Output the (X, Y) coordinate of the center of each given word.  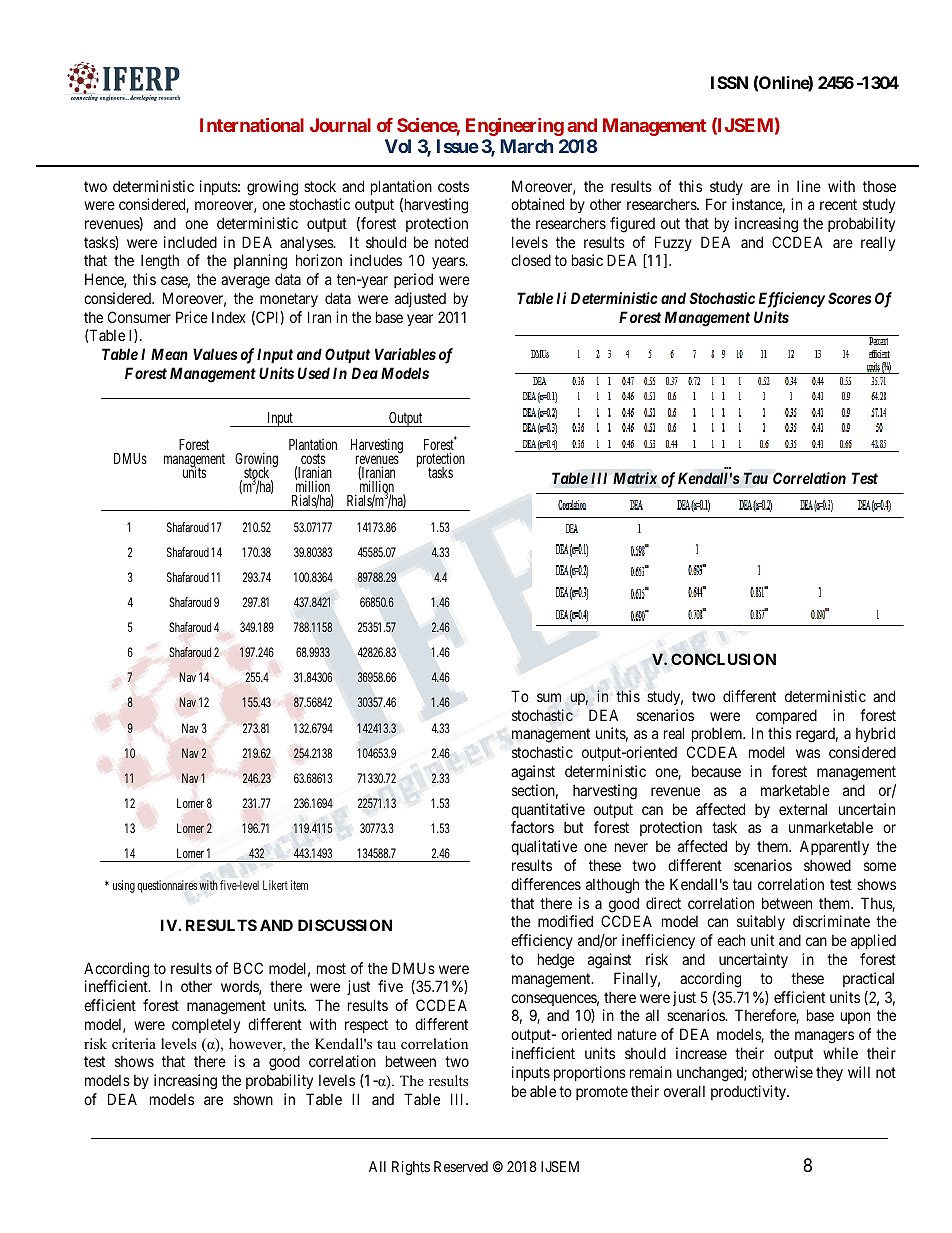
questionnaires (167, 886)
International (252, 125)
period (413, 280)
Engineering (515, 127)
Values (215, 354)
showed (827, 865)
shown (253, 1099)
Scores (849, 298)
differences (546, 884)
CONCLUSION (723, 659)
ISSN (729, 82)
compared (786, 716)
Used (314, 373)
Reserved (461, 1166)
